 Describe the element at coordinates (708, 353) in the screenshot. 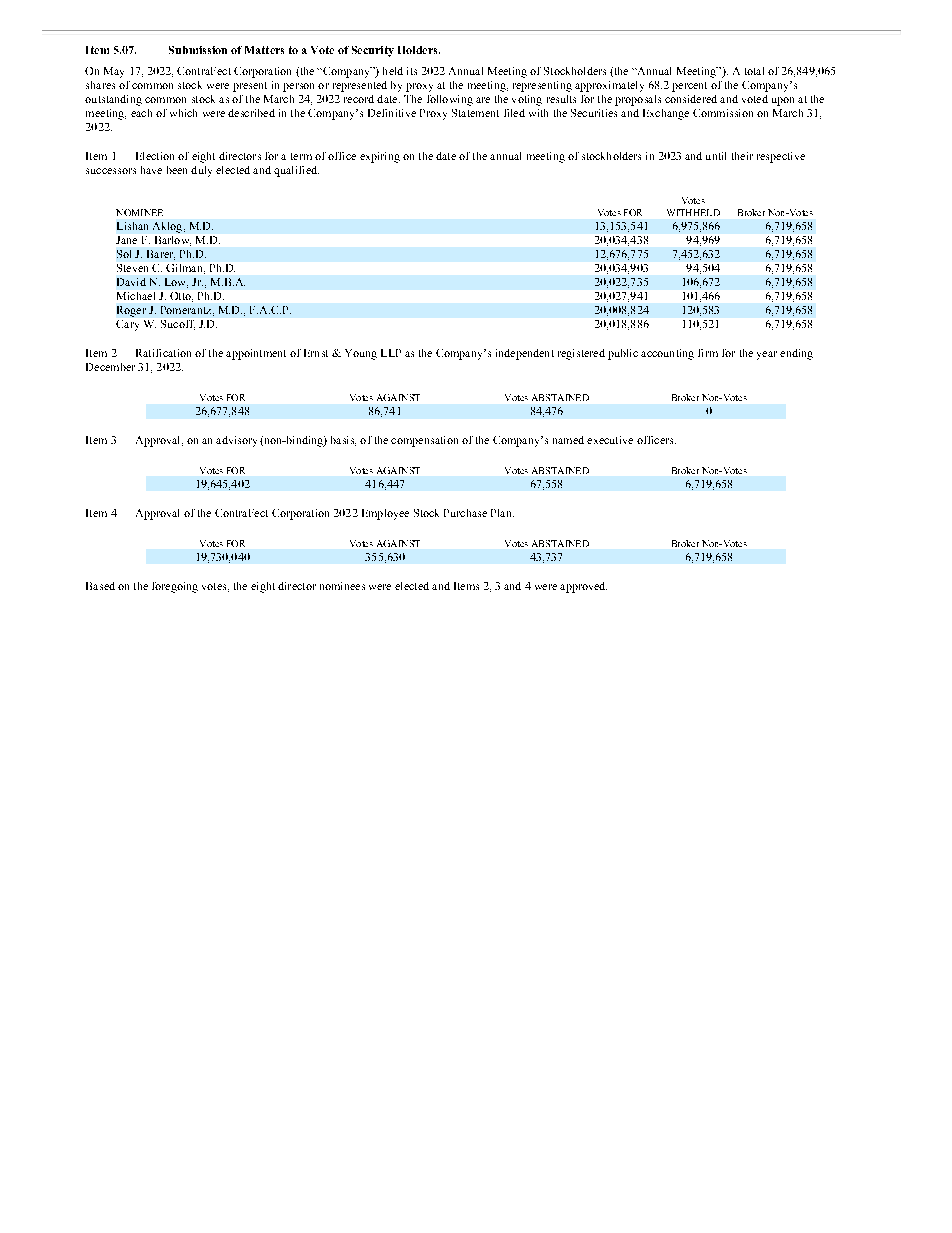

I see `firm` at that location.
